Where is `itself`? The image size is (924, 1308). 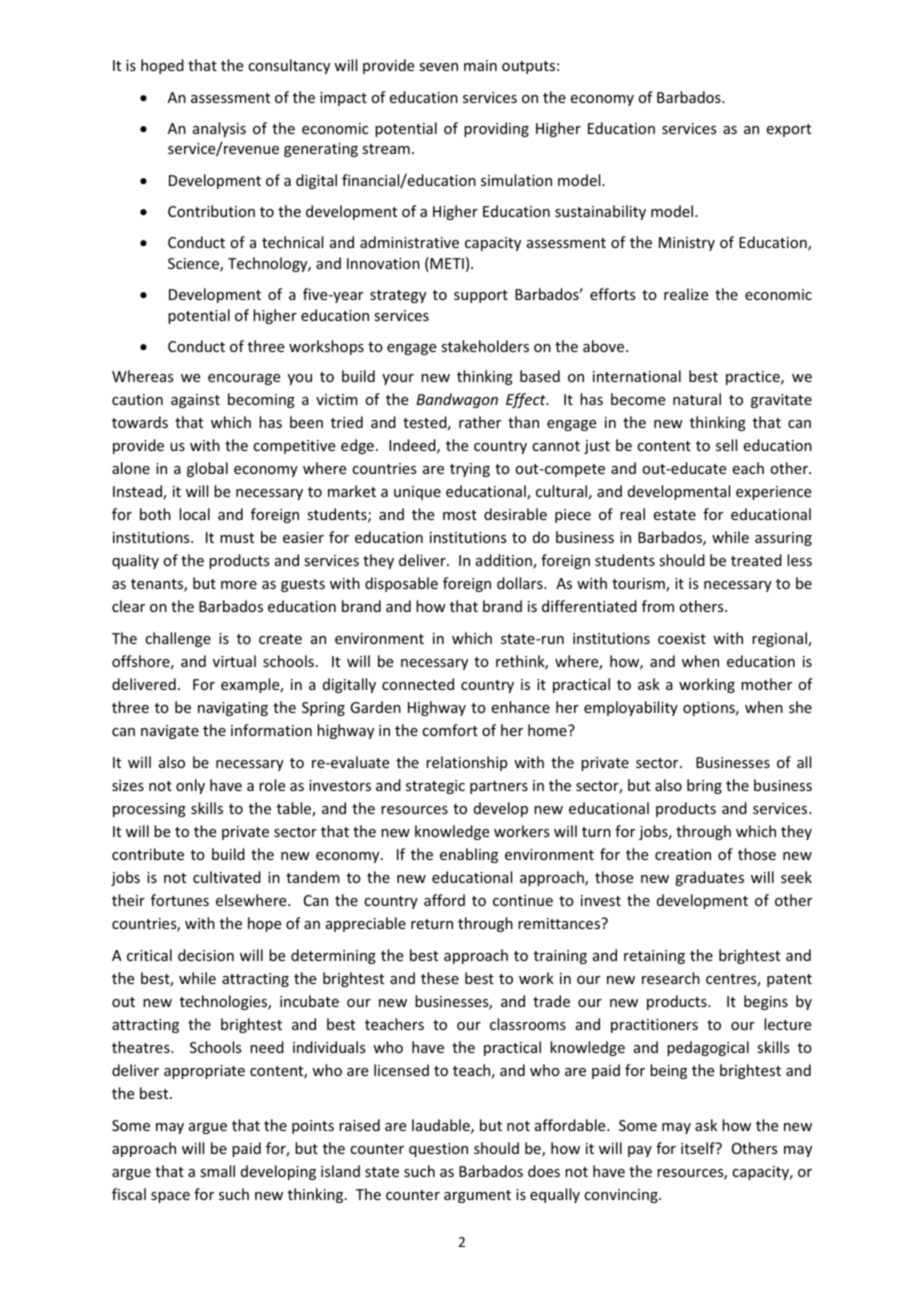 itself is located at coordinates (699, 1148).
